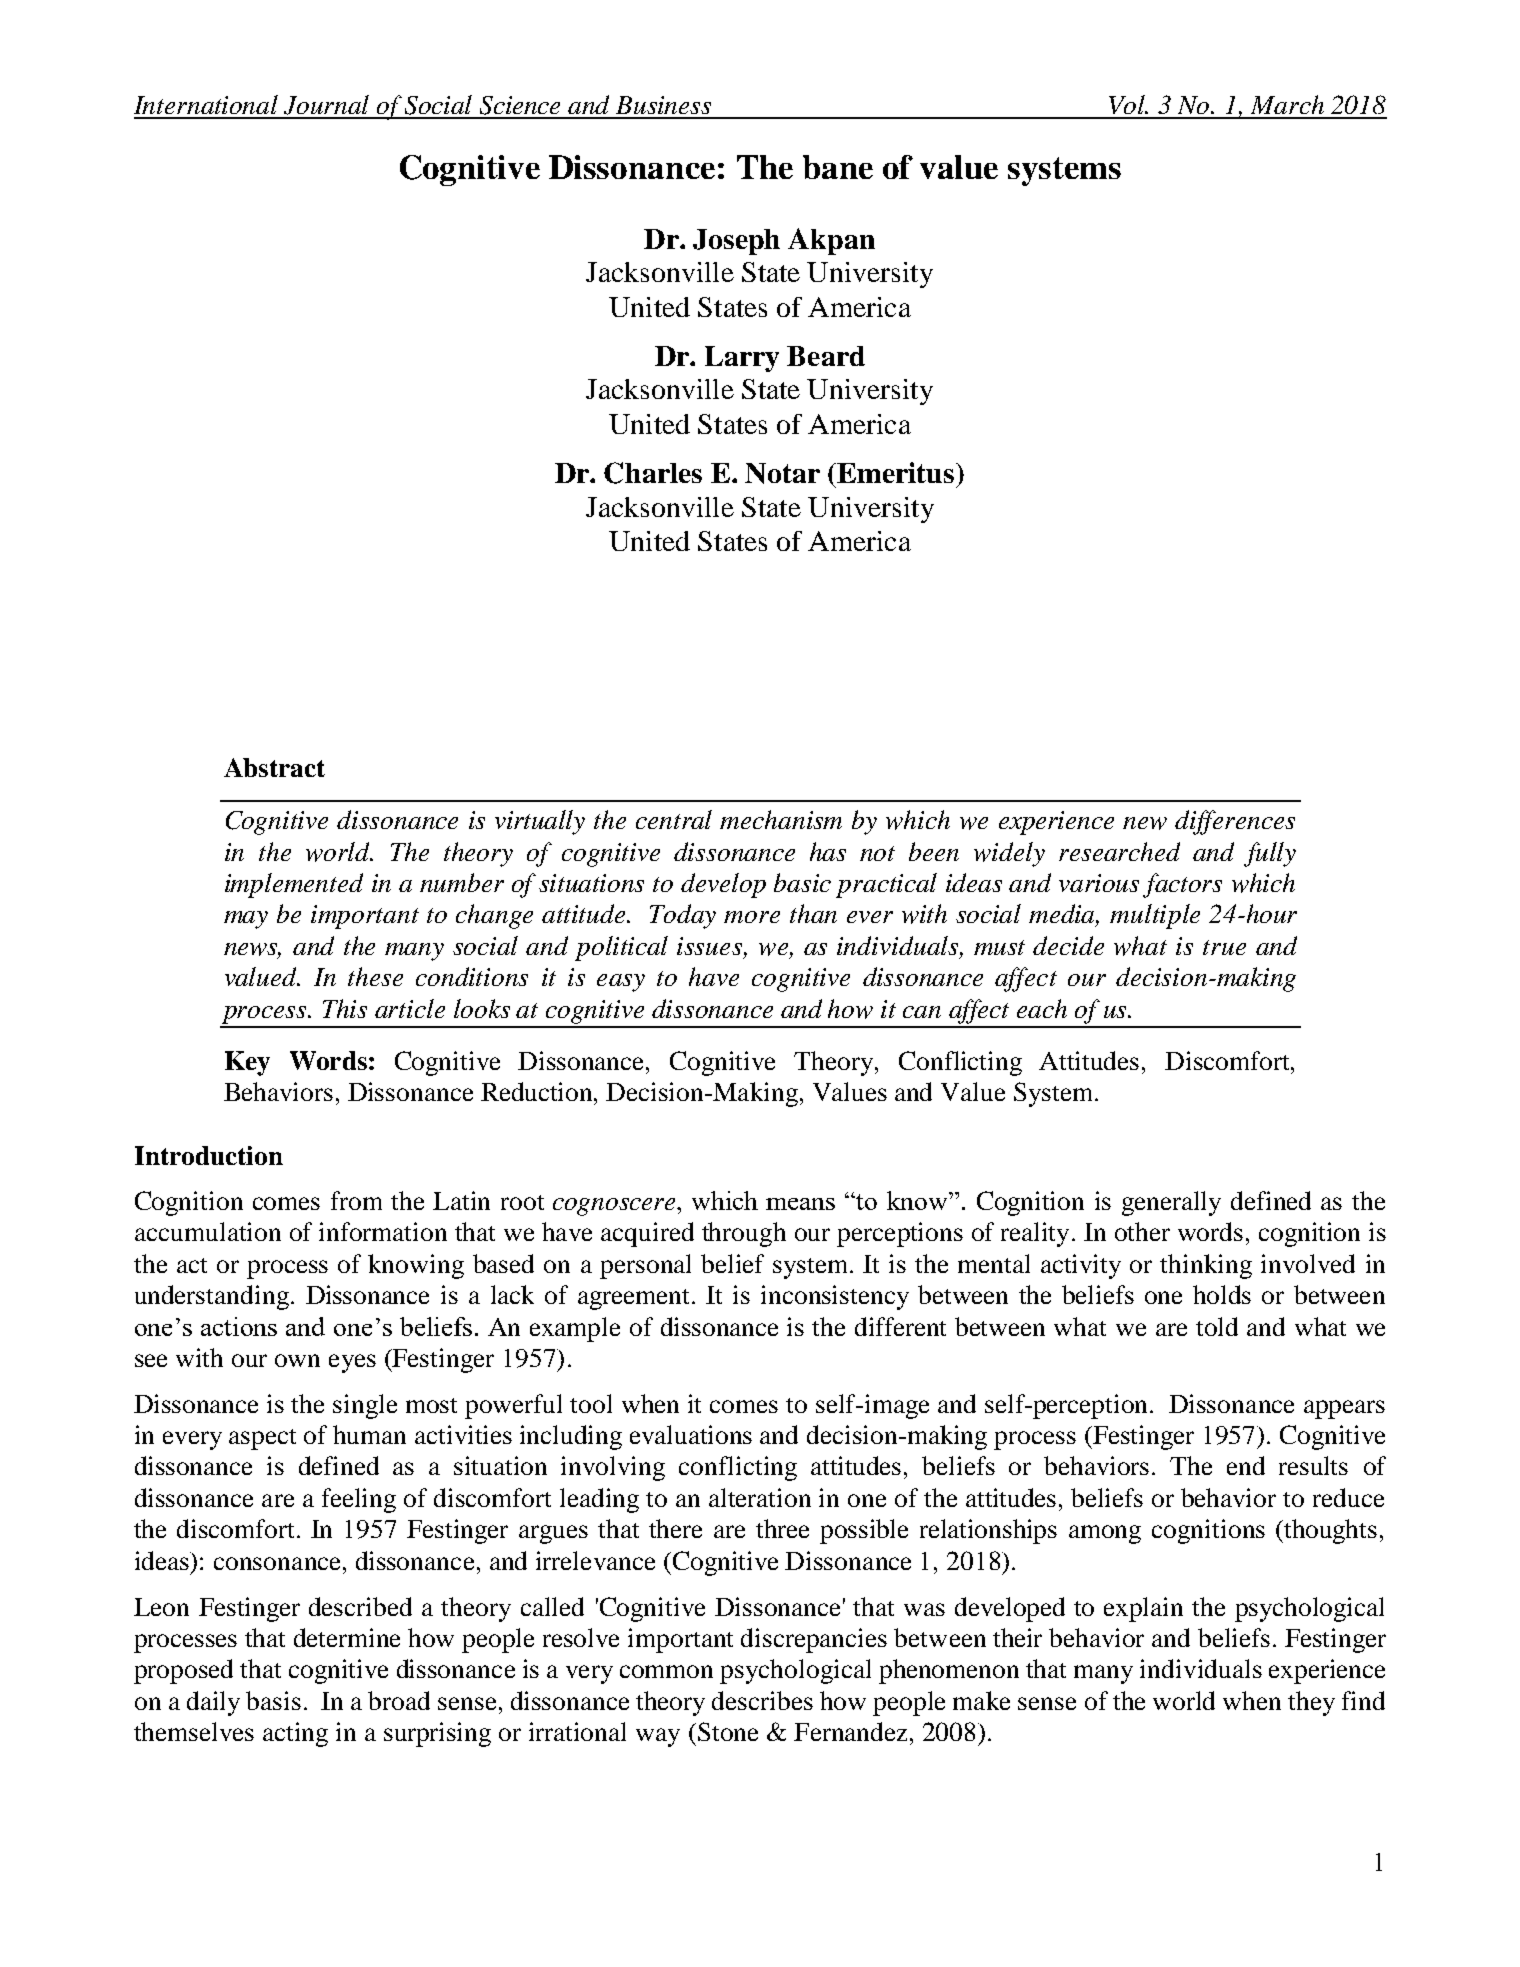 This screenshot has height=1967, width=1520. Describe the element at coordinates (838, 167) in the screenshot. I see `bane` at that location.
